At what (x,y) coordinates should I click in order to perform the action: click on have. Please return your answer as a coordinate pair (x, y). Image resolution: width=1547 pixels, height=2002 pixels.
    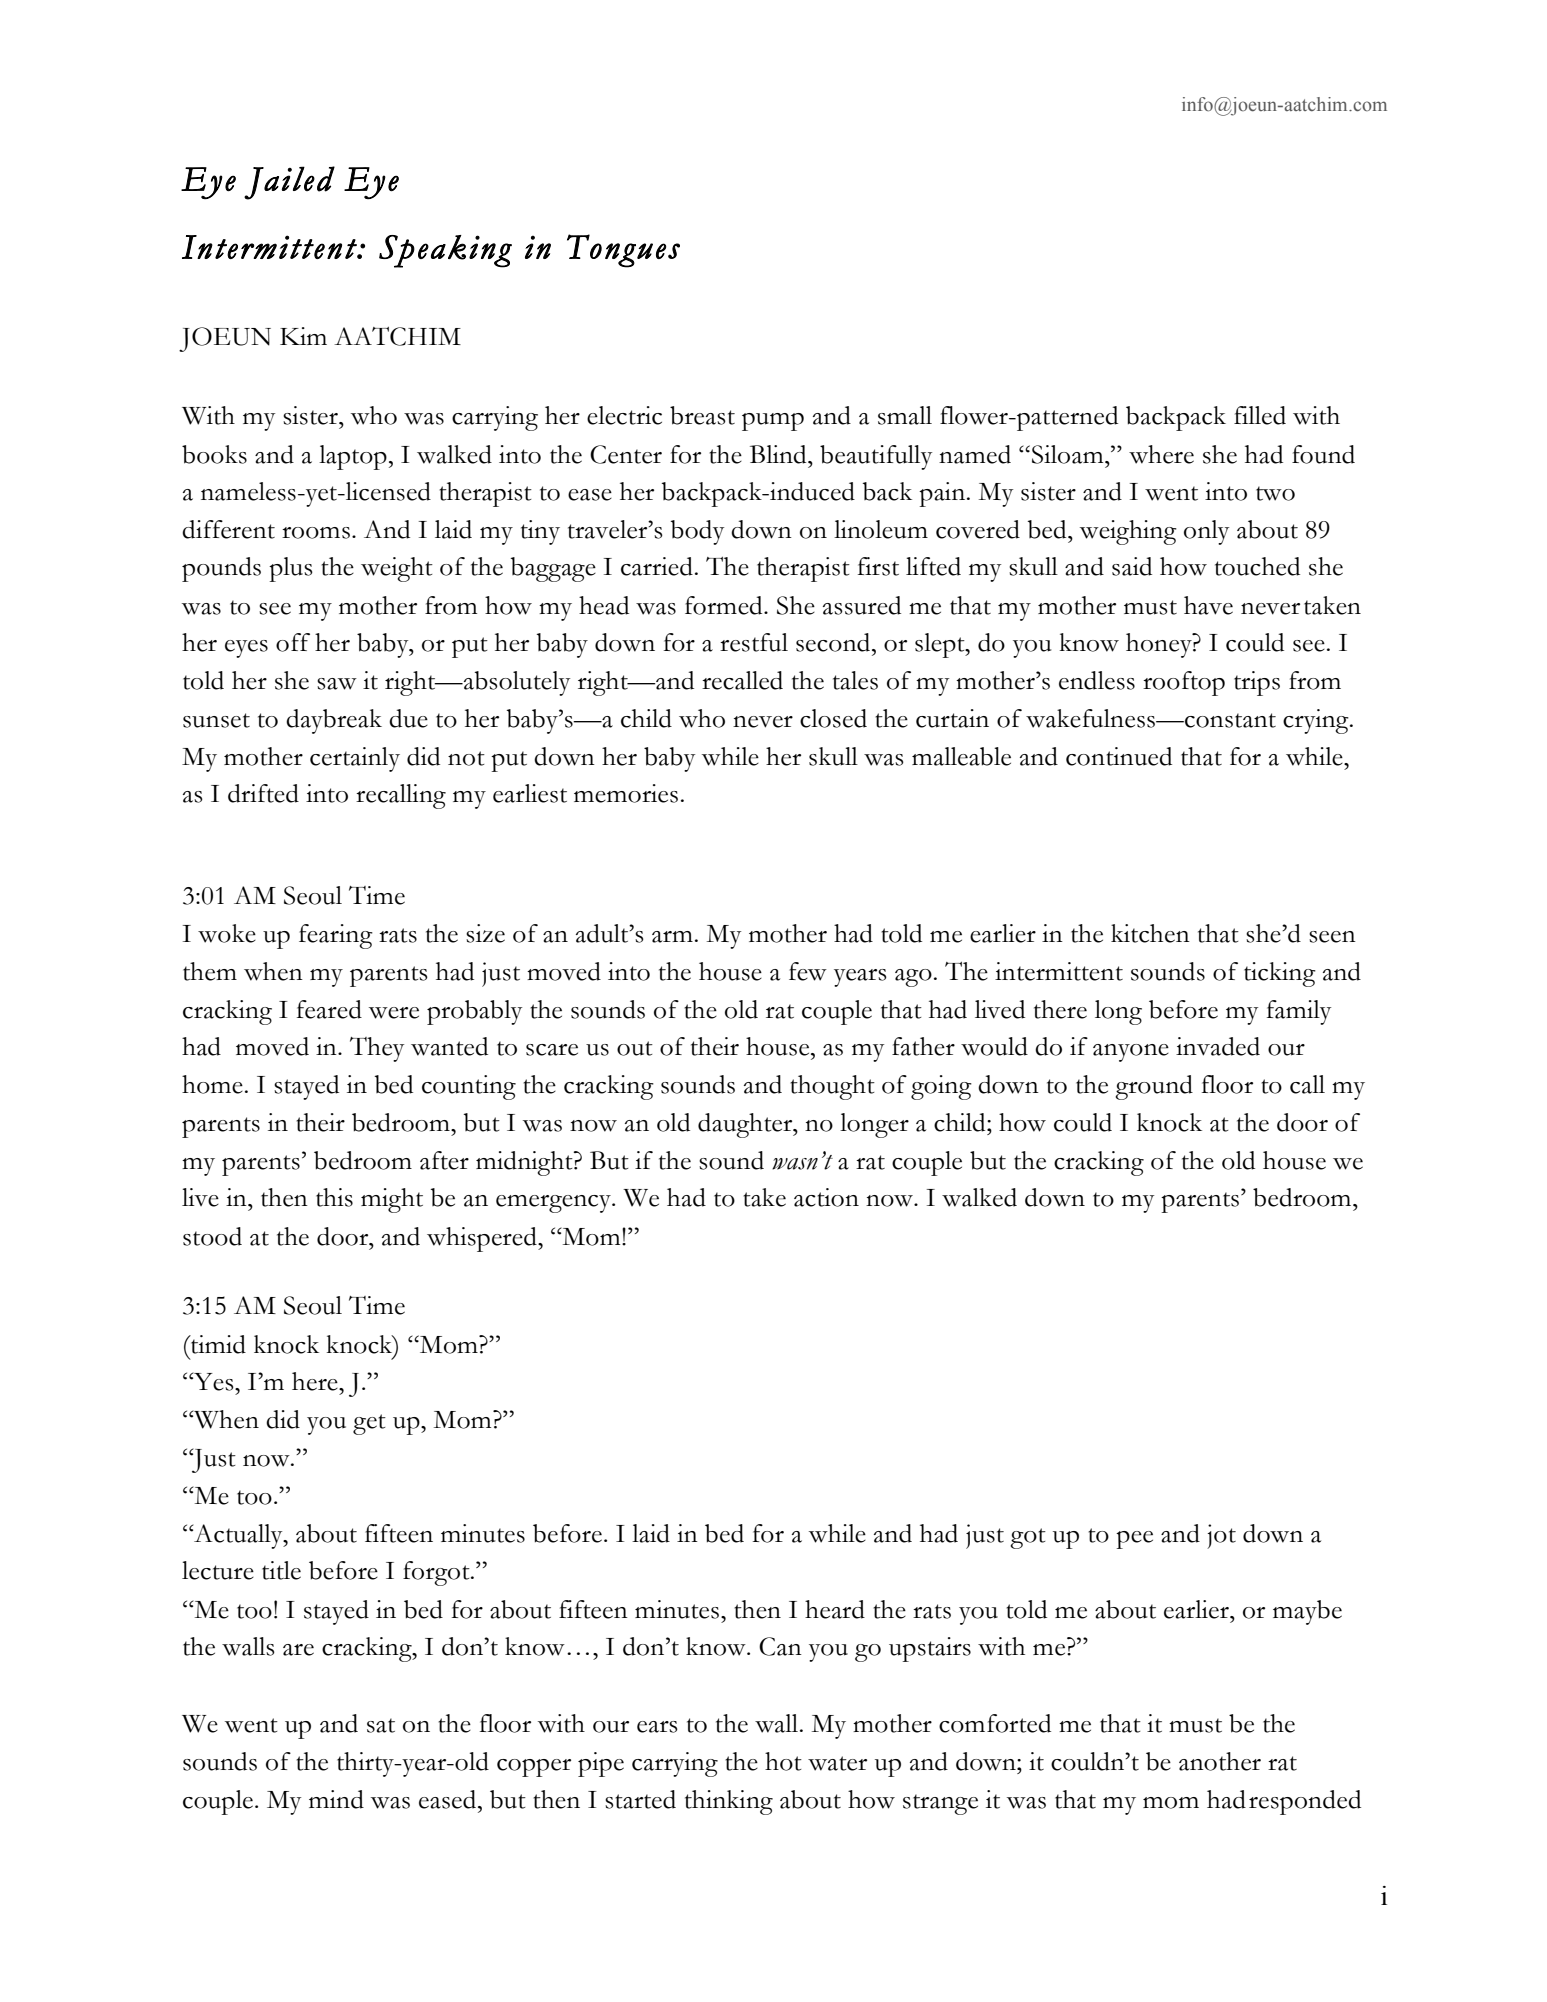
    Looking at the image, I should click on (1208, 605).
